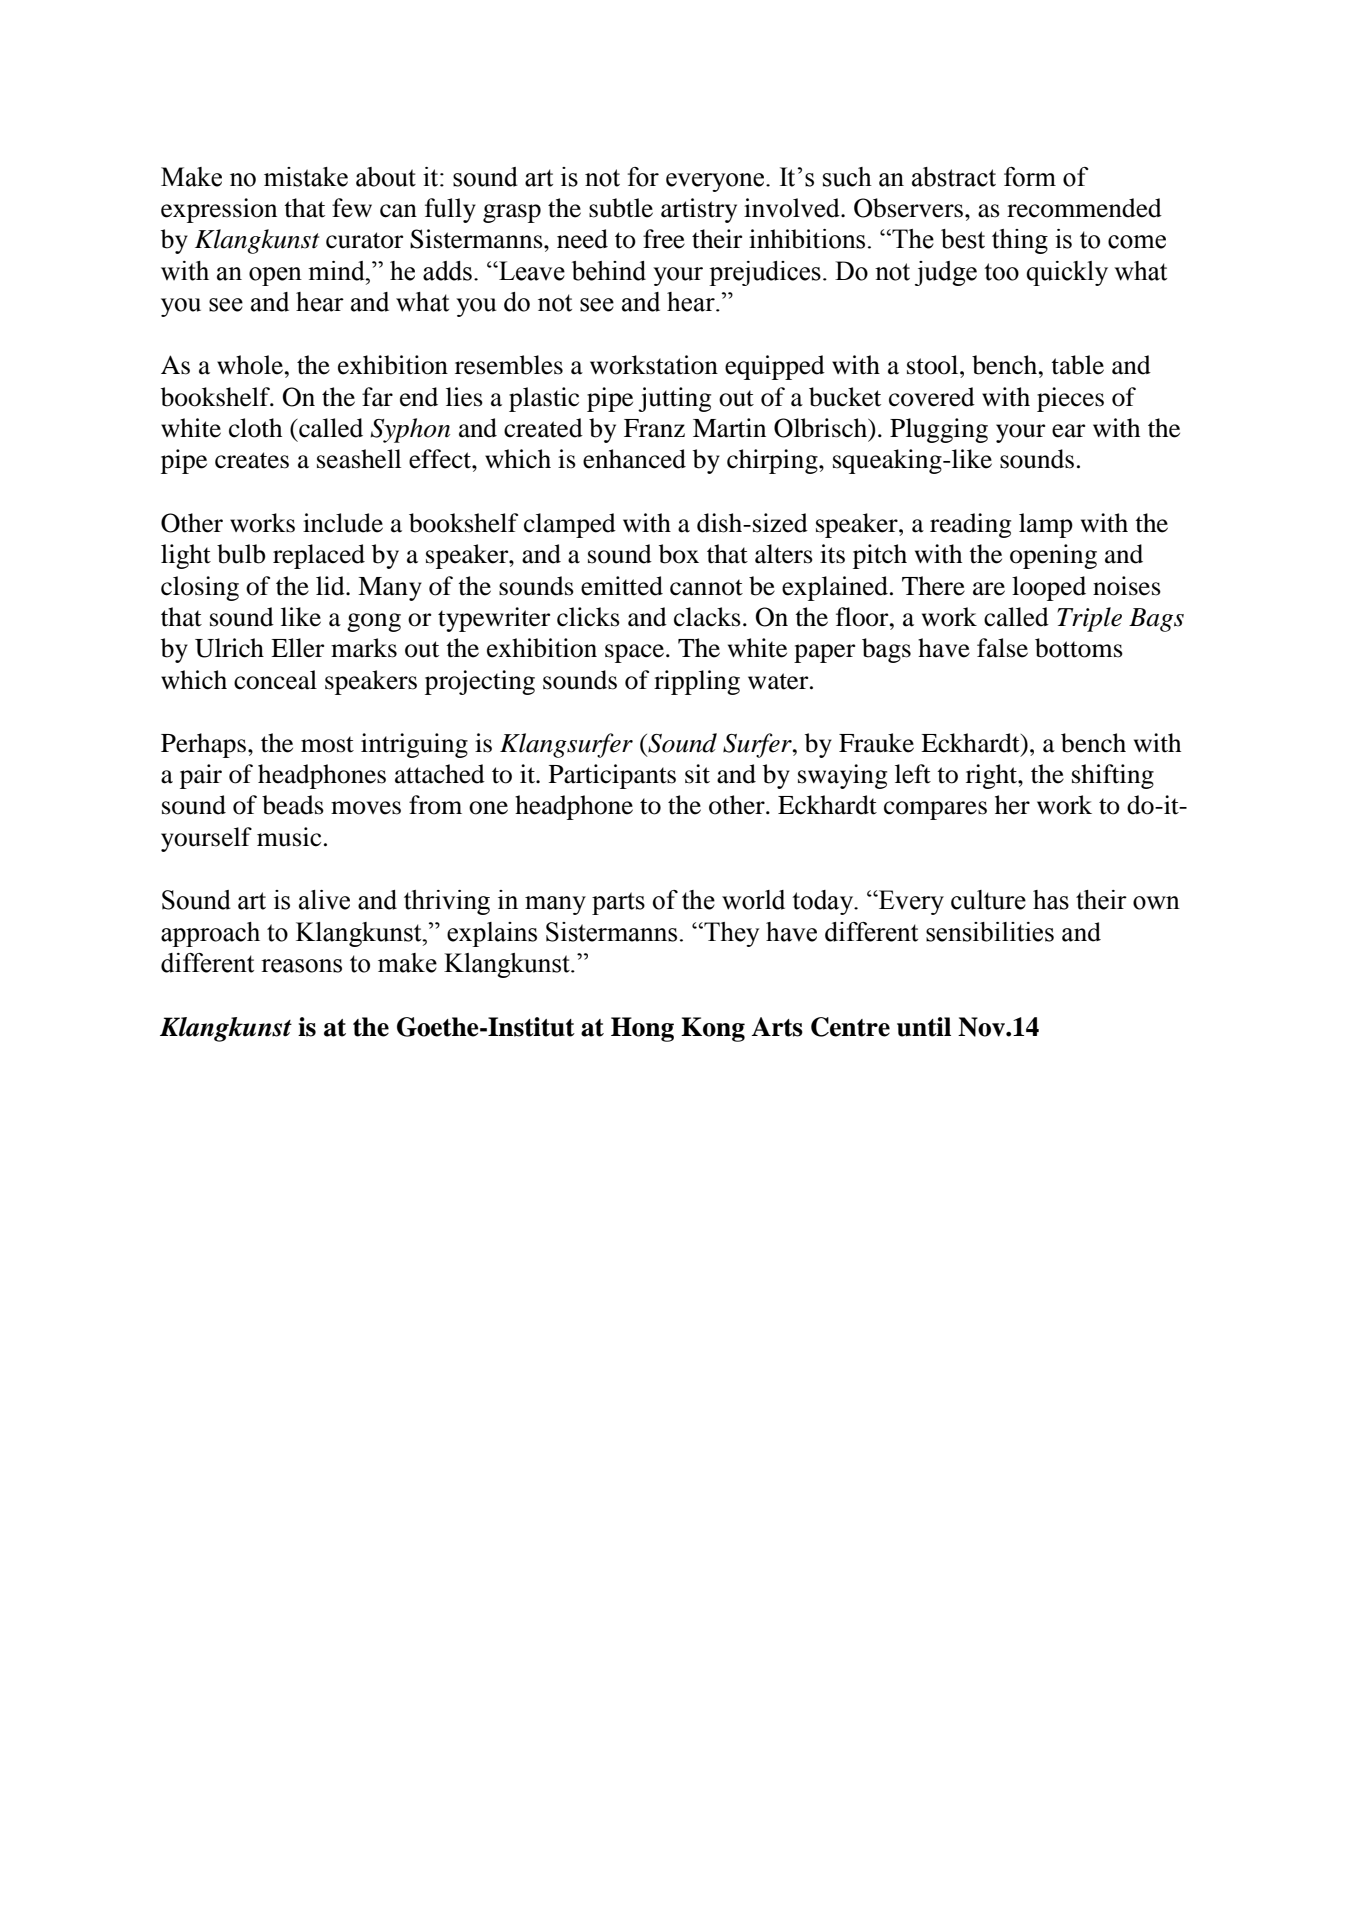 The image size is (1353, 1914). I want to click on artistry, so click(699, 210).
